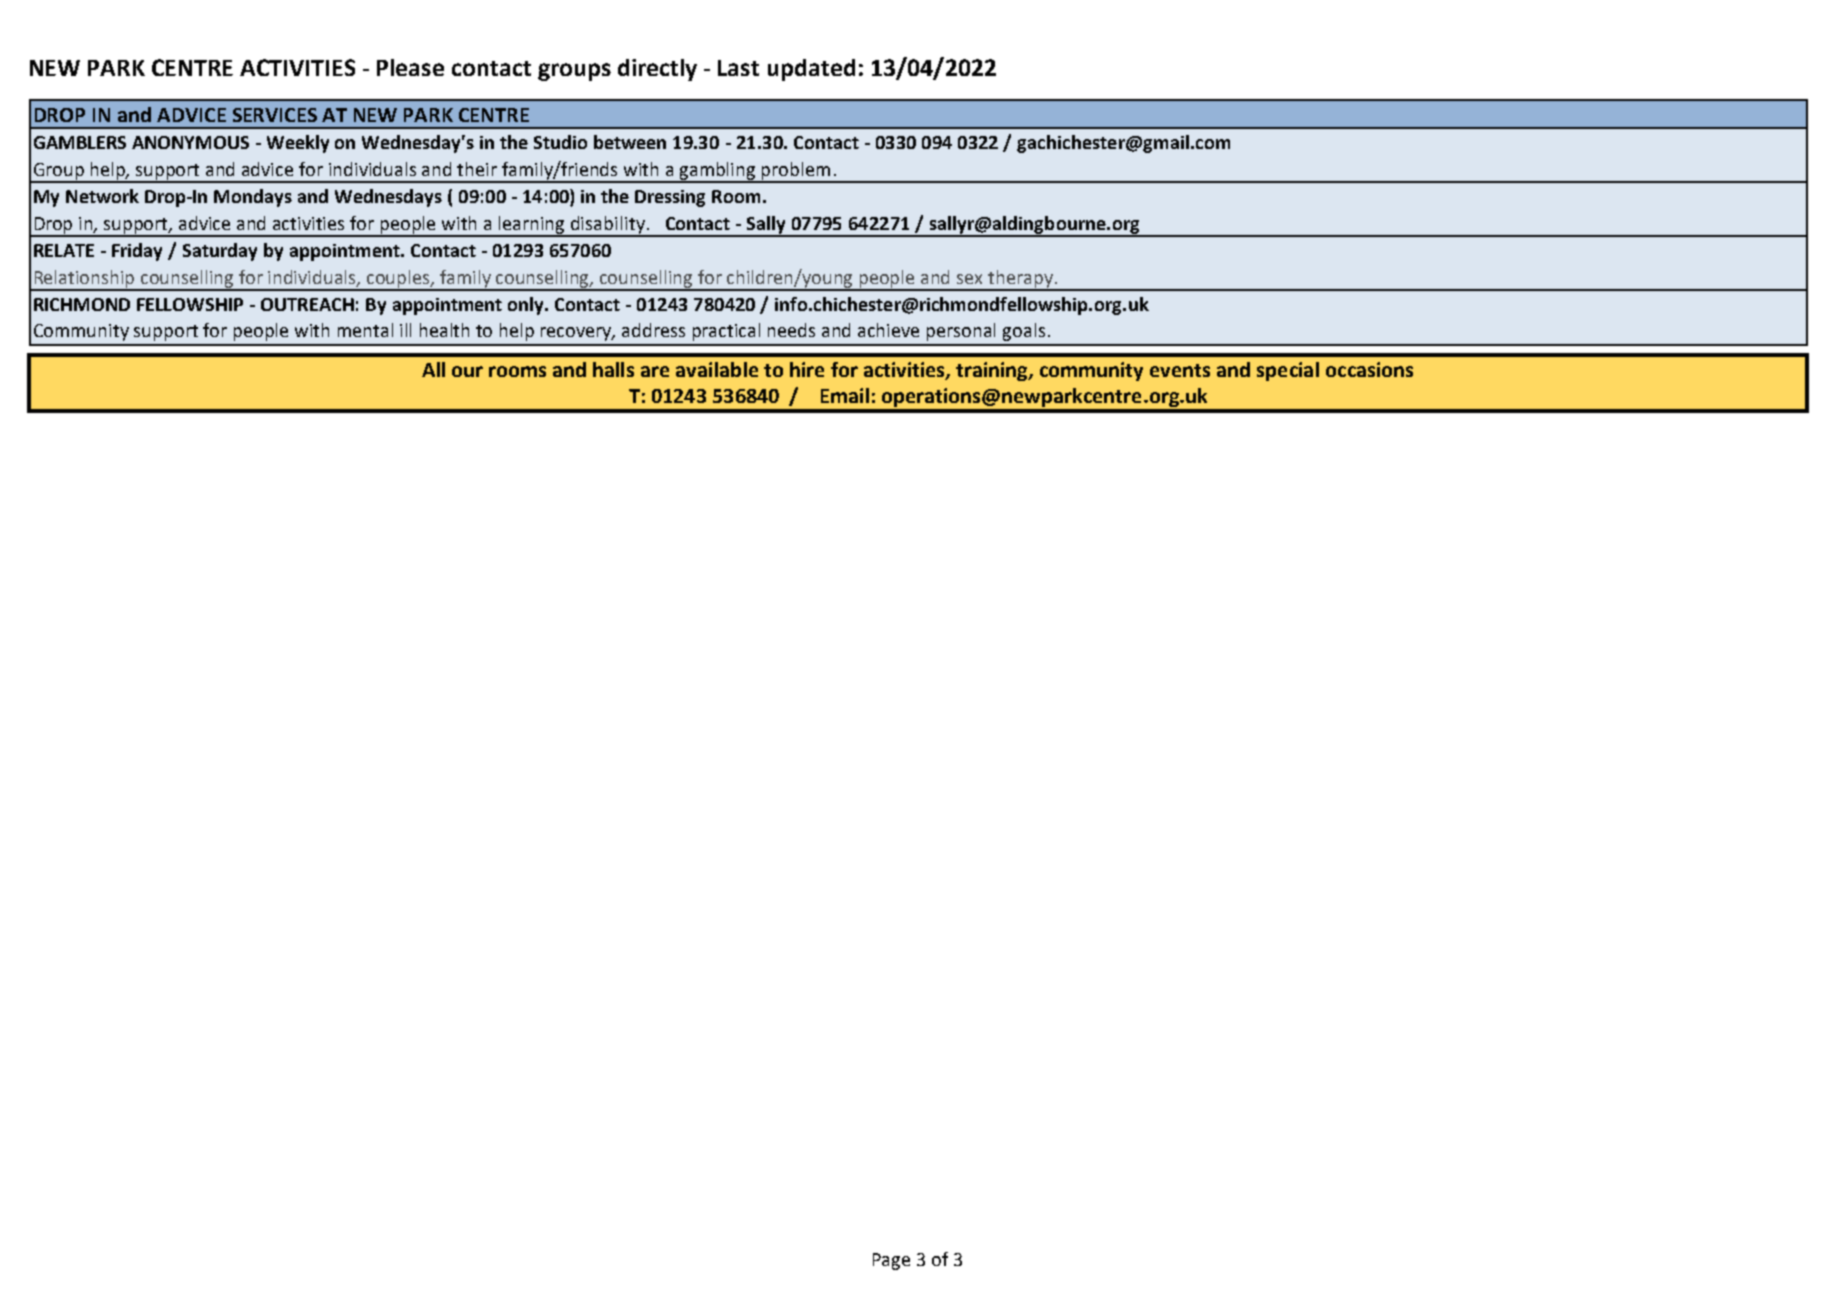 The width and height of the page is (1841, 1302). Describe the element at coordinates (655, 371) in the page. I see `are` at that location.
